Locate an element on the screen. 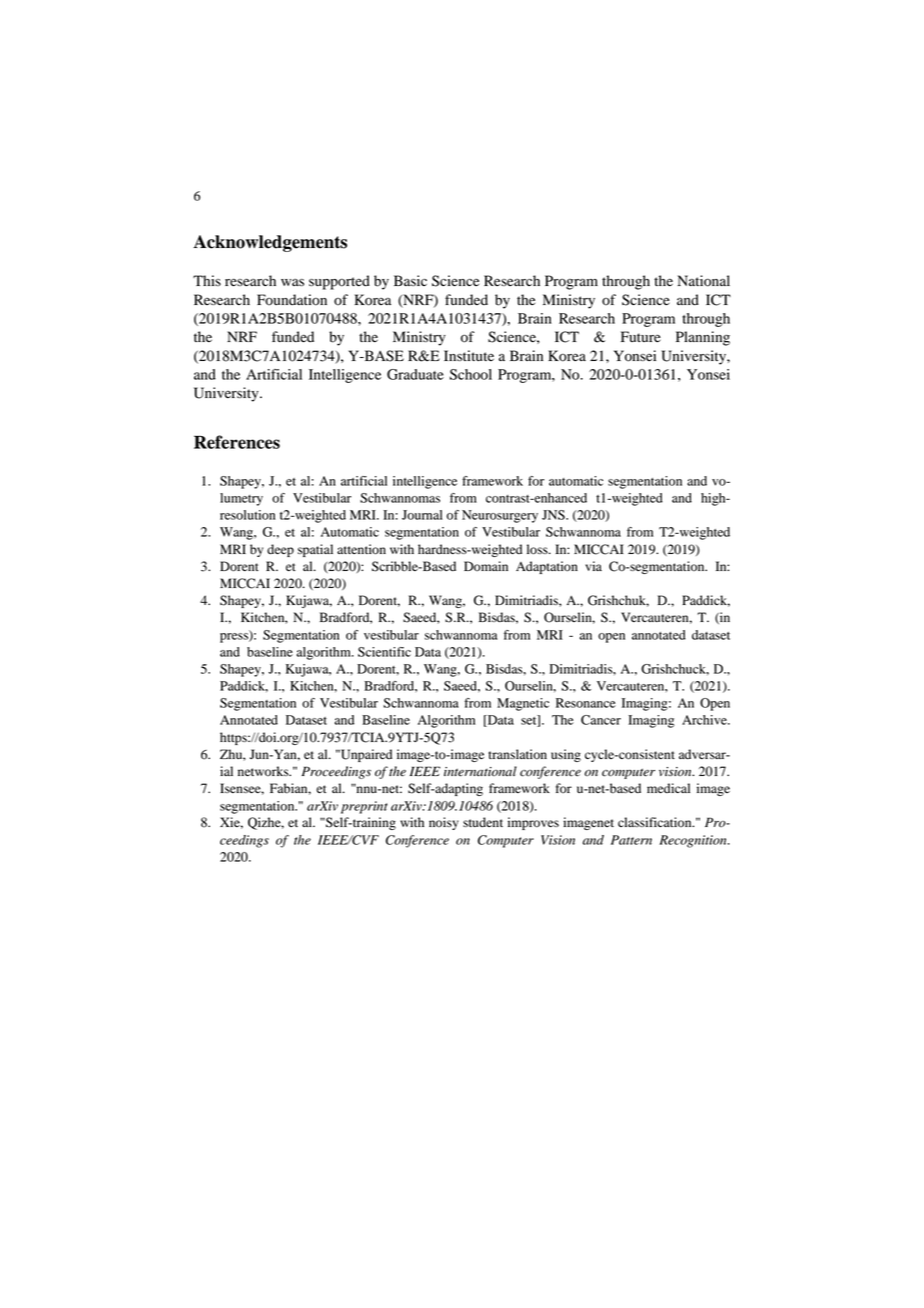 The width and height of the screenshot is (924, 1308). preprint is located at coordinates (364, 807).
